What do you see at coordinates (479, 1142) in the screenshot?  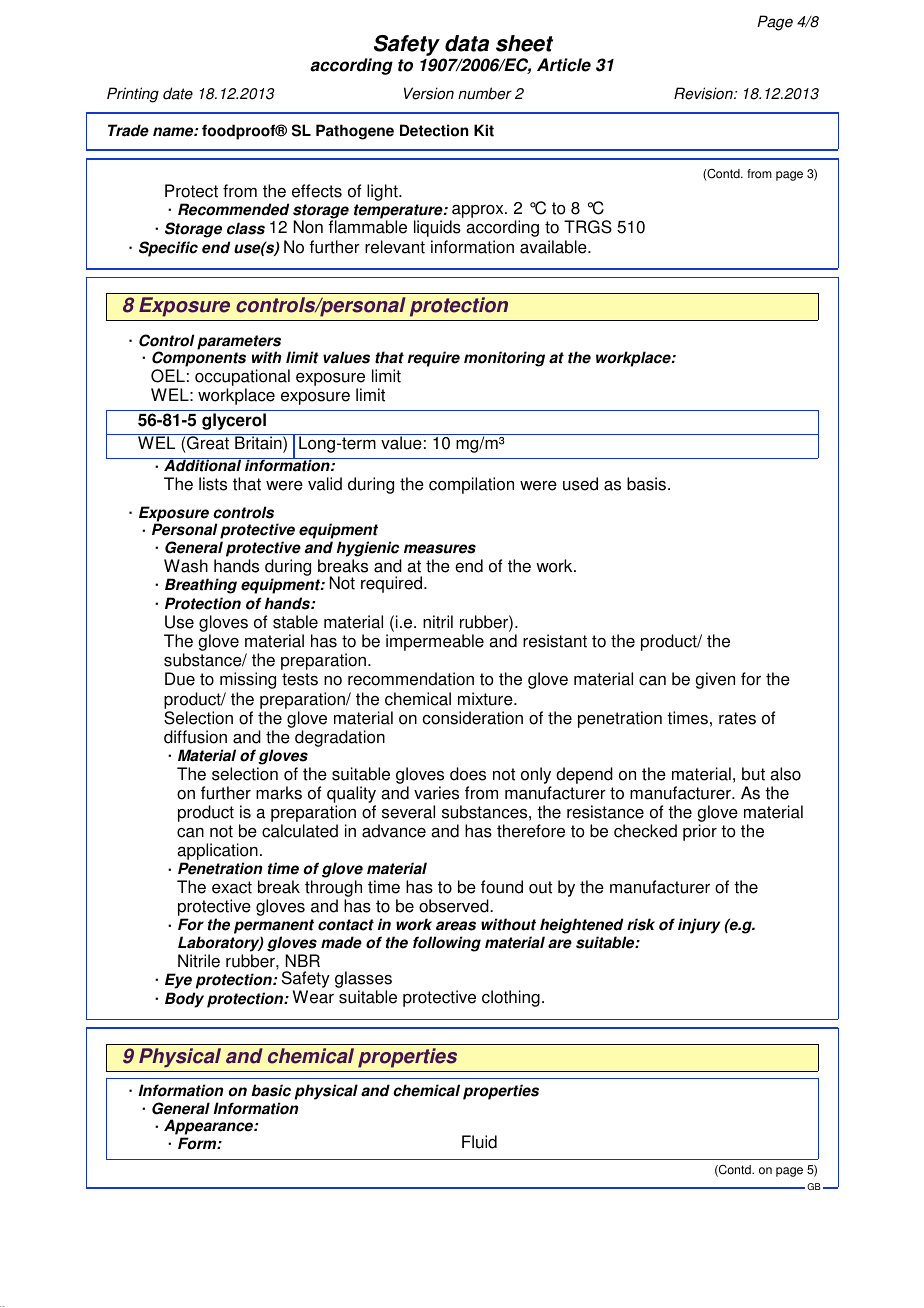 I see `Fluid` at bounding box center [479, 1142].
